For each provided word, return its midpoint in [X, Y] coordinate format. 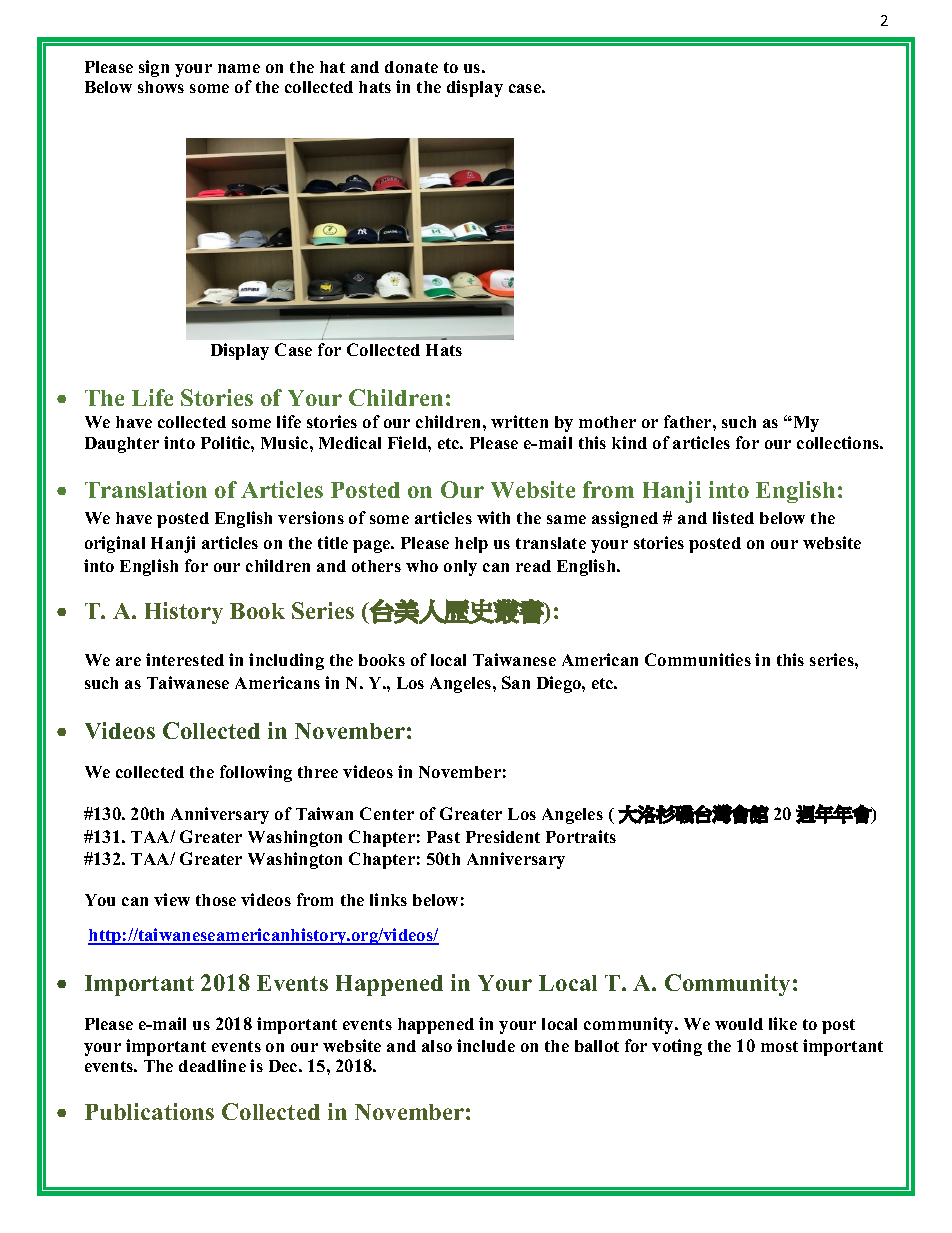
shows [161, 87]
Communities [698, 659]
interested [185, 659]
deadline [212, 1065]
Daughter [122, 445]
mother [607, 422]
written [519, 421]
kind [629, 442]
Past [443, 837]
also [437, 1046]
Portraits [581, 836]
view [172, 899]
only [460, 568]
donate [411, 67]
